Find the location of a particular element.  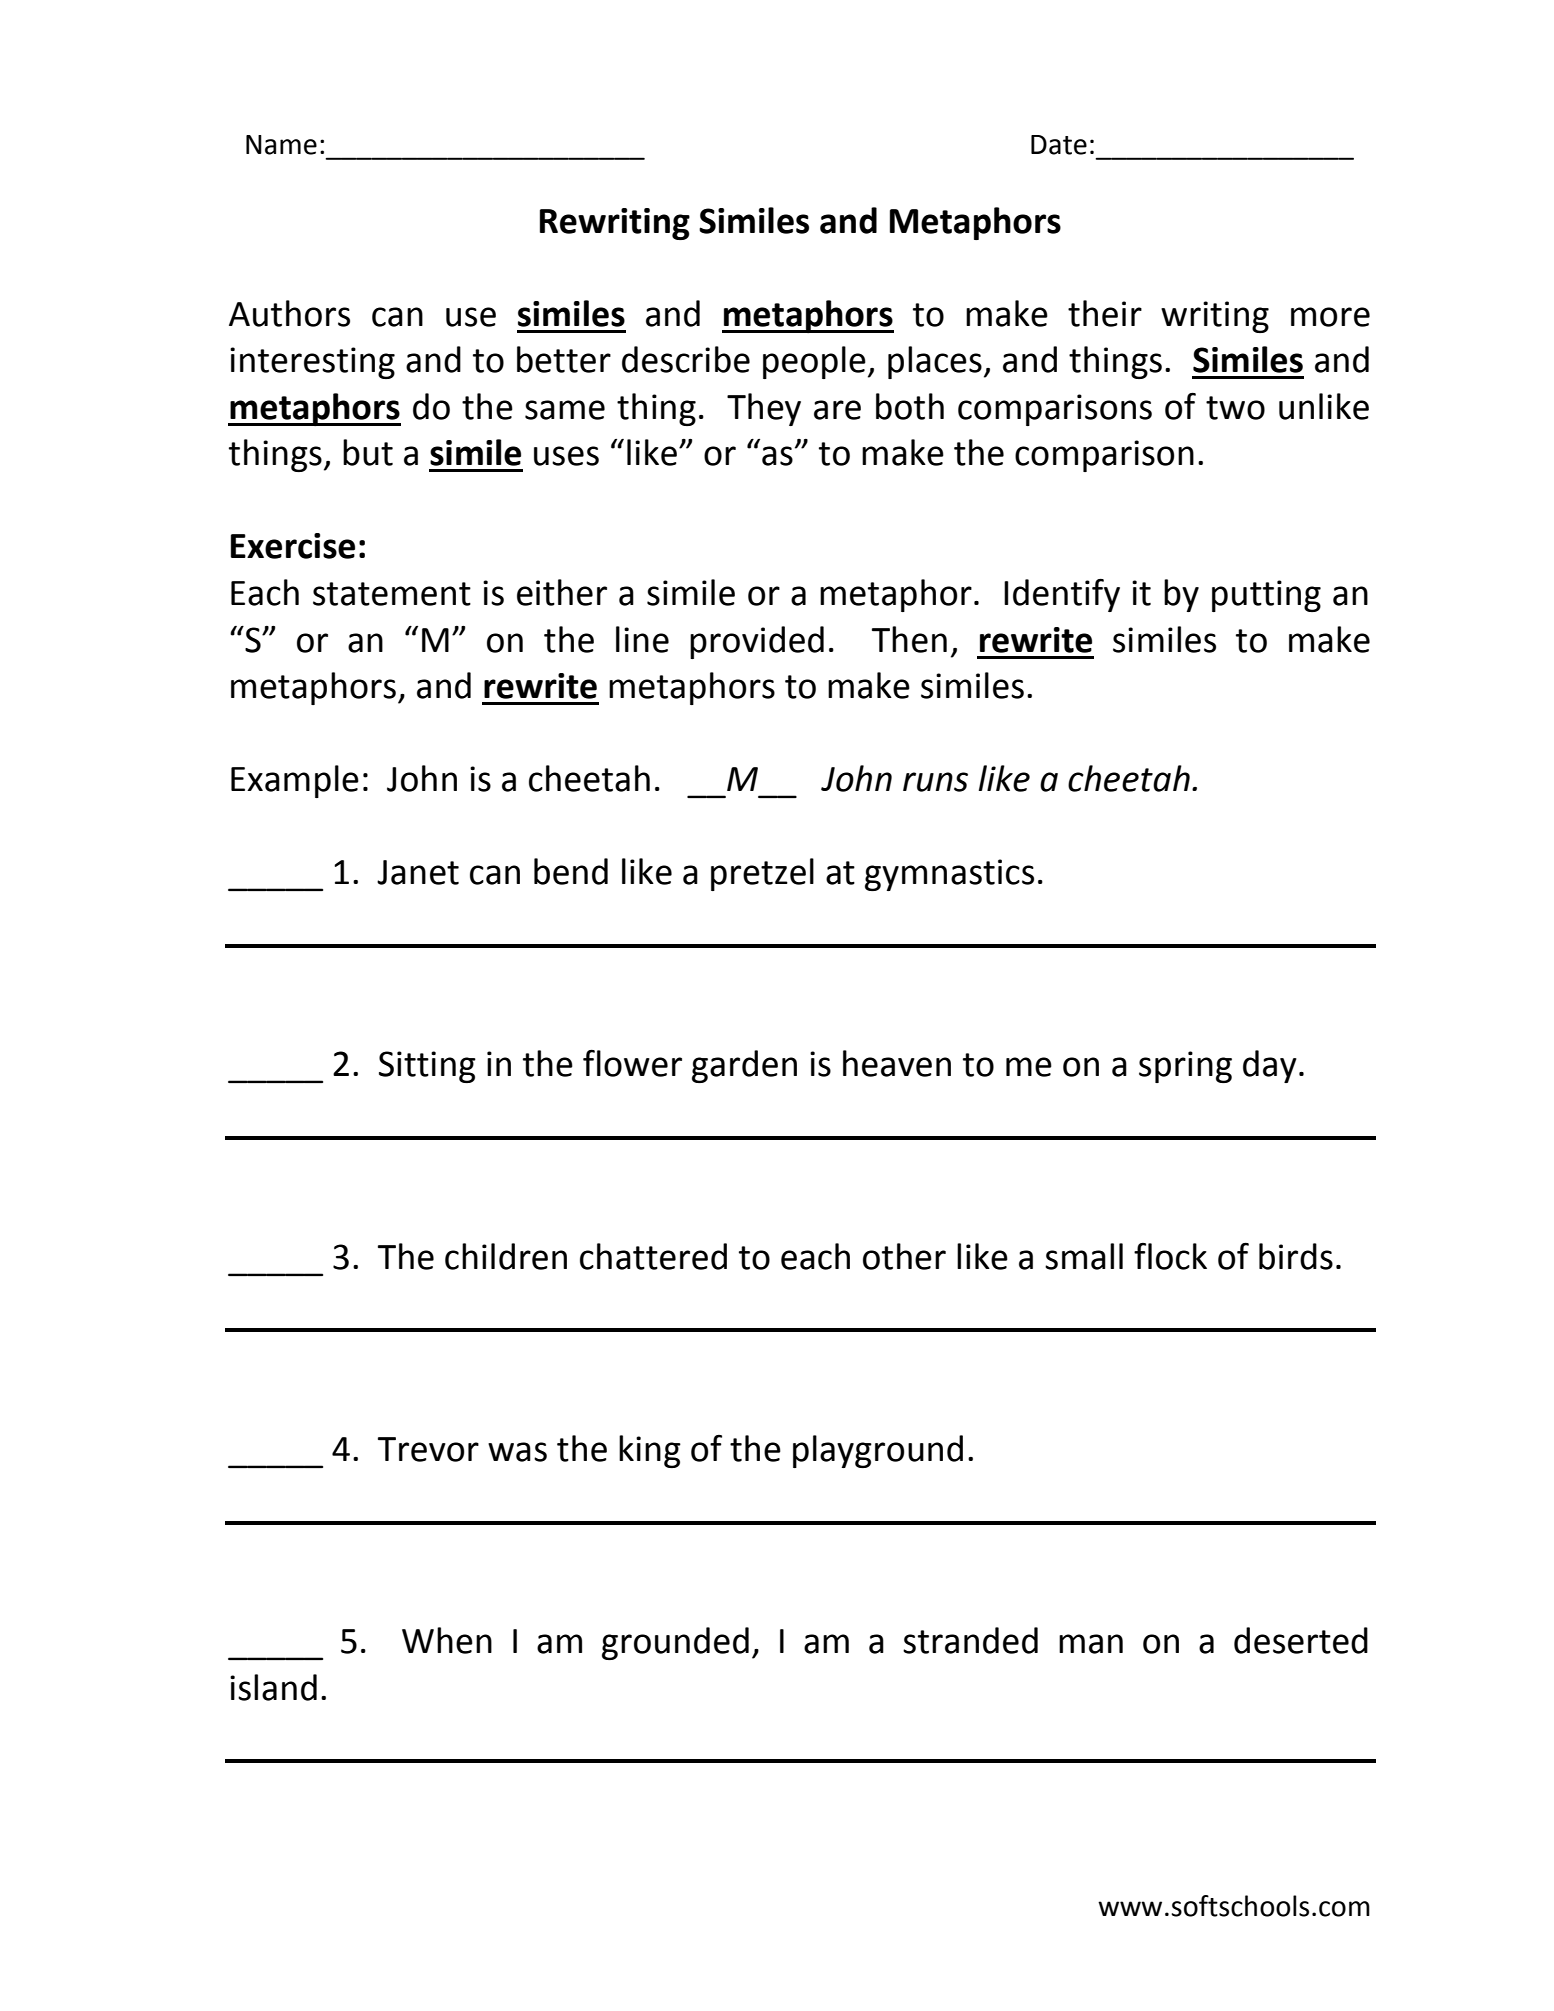

two is located at coordinates (1235, 408).
